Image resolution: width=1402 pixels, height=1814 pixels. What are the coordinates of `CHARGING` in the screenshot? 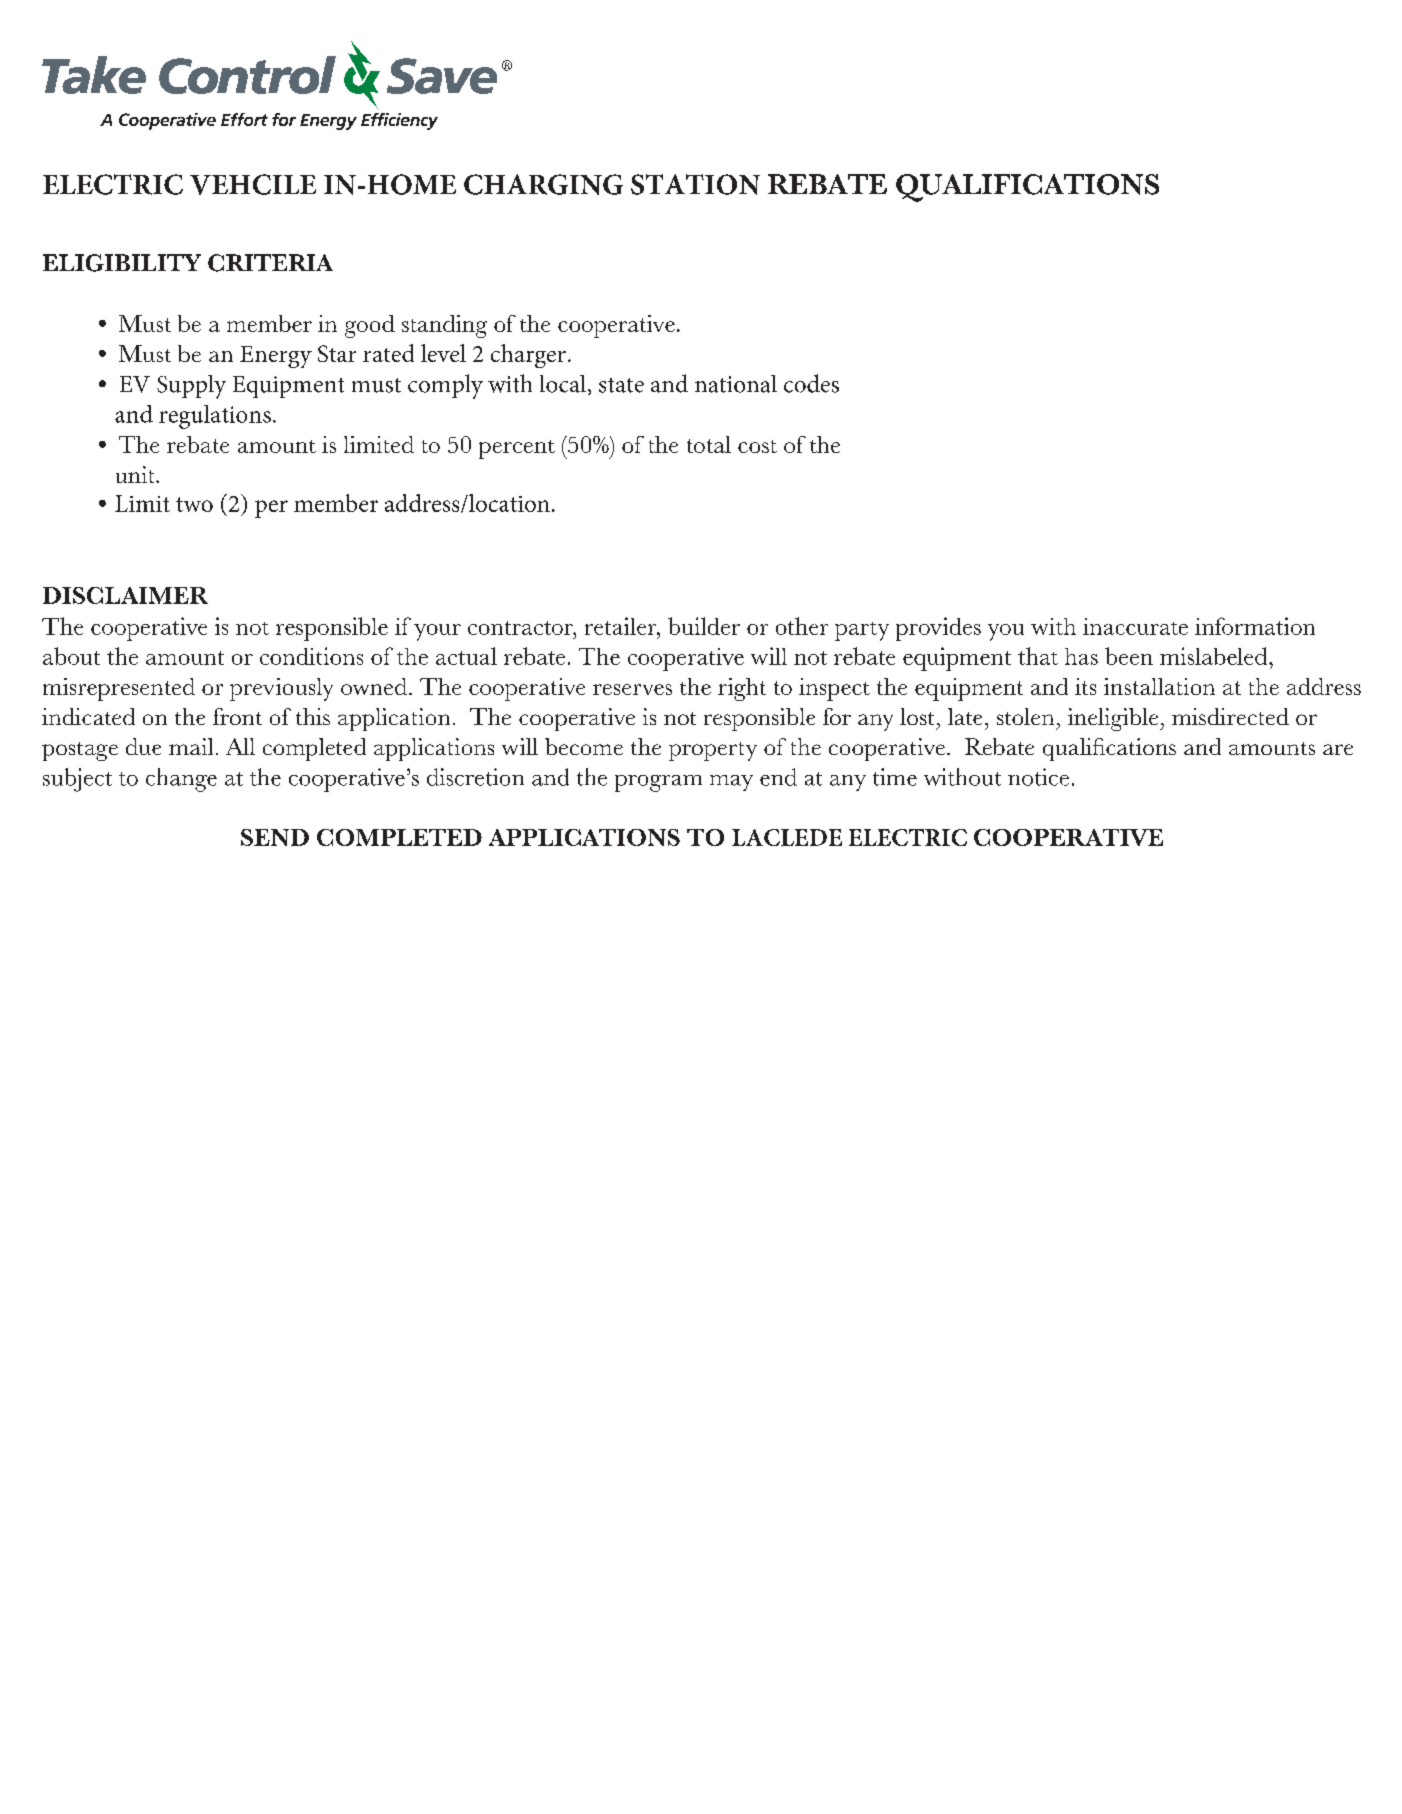 It's located at (543, 184).
